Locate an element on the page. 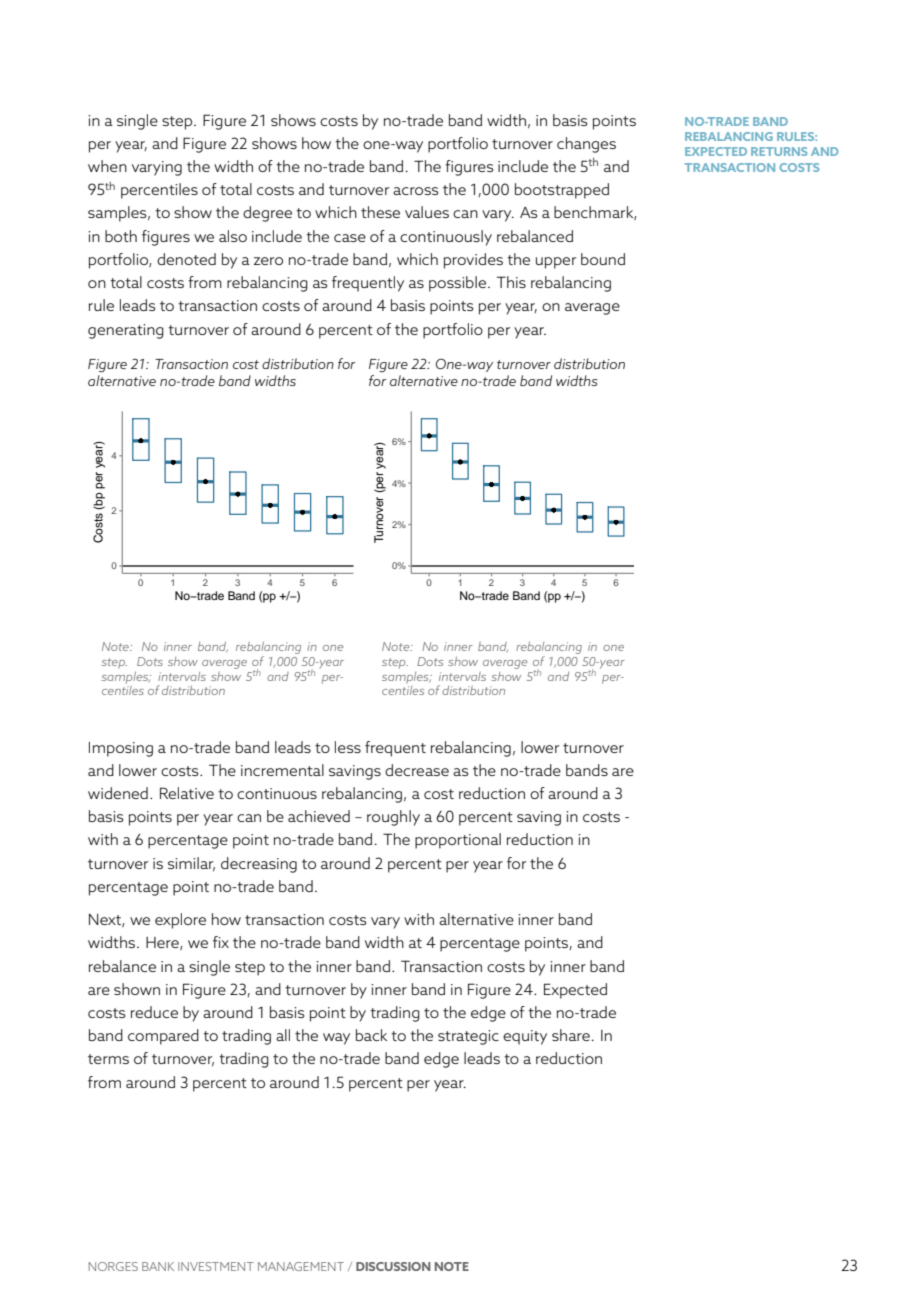 Image resolution: width=924 pixels, height=1308 pixels. across is located at coordinates (416, 191).
